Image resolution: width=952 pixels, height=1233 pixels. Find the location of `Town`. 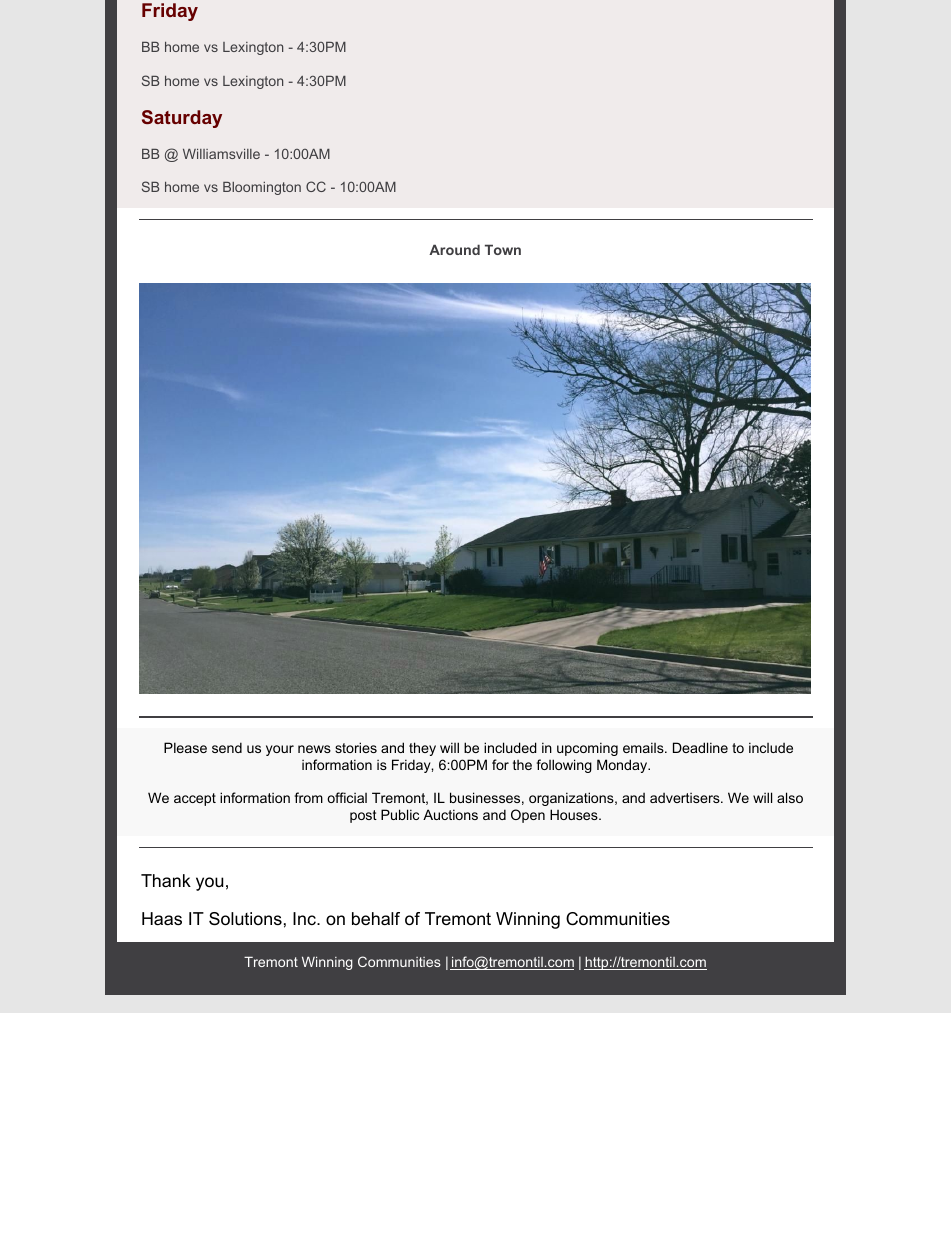

Town is located at coordinates (503, 249).
